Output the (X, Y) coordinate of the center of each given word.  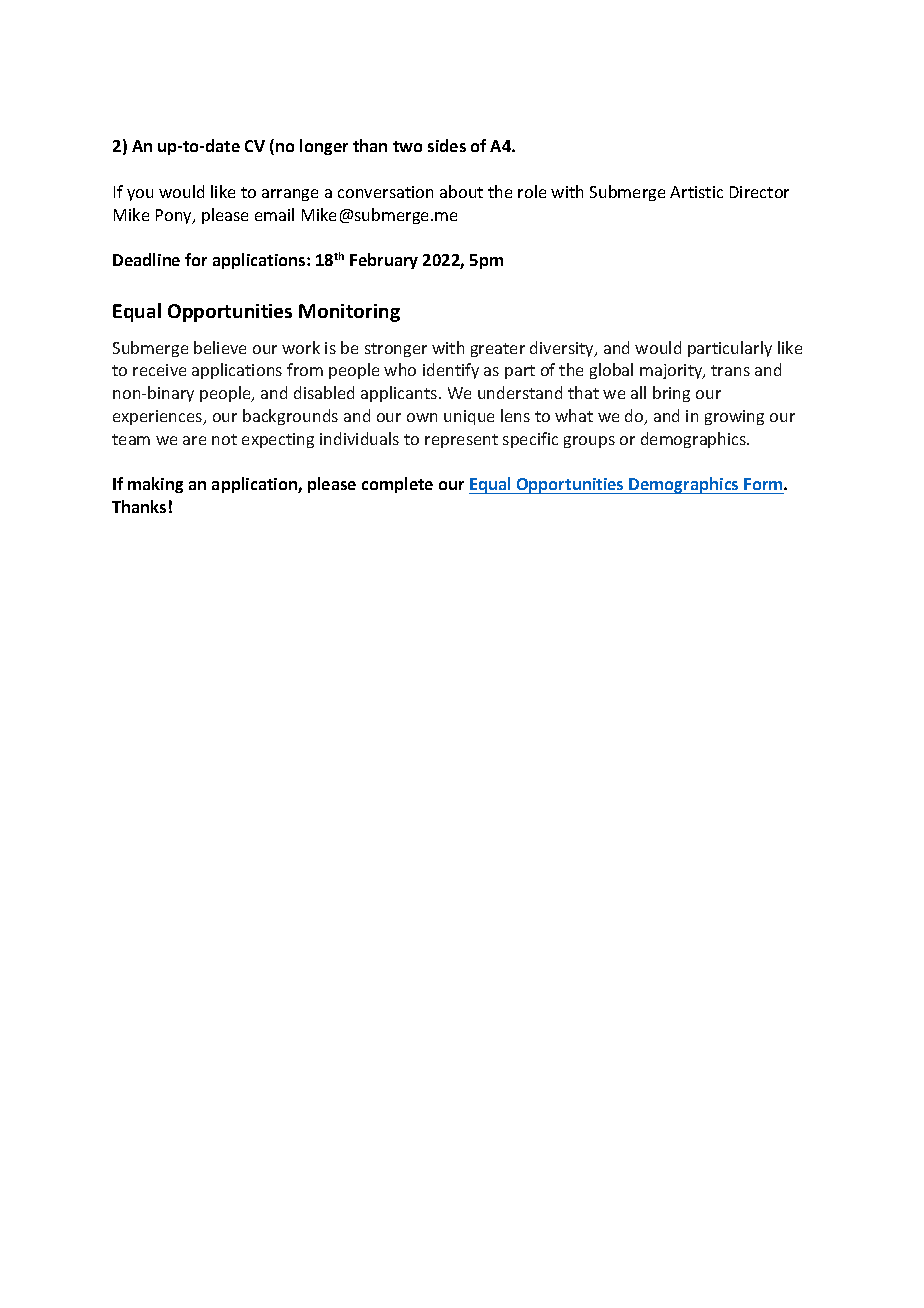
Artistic (696, 192)
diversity (563, 349)
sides (447, 145)
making (155, 485)
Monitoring (349, 313)
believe (220, 347)
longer (324, 147)
